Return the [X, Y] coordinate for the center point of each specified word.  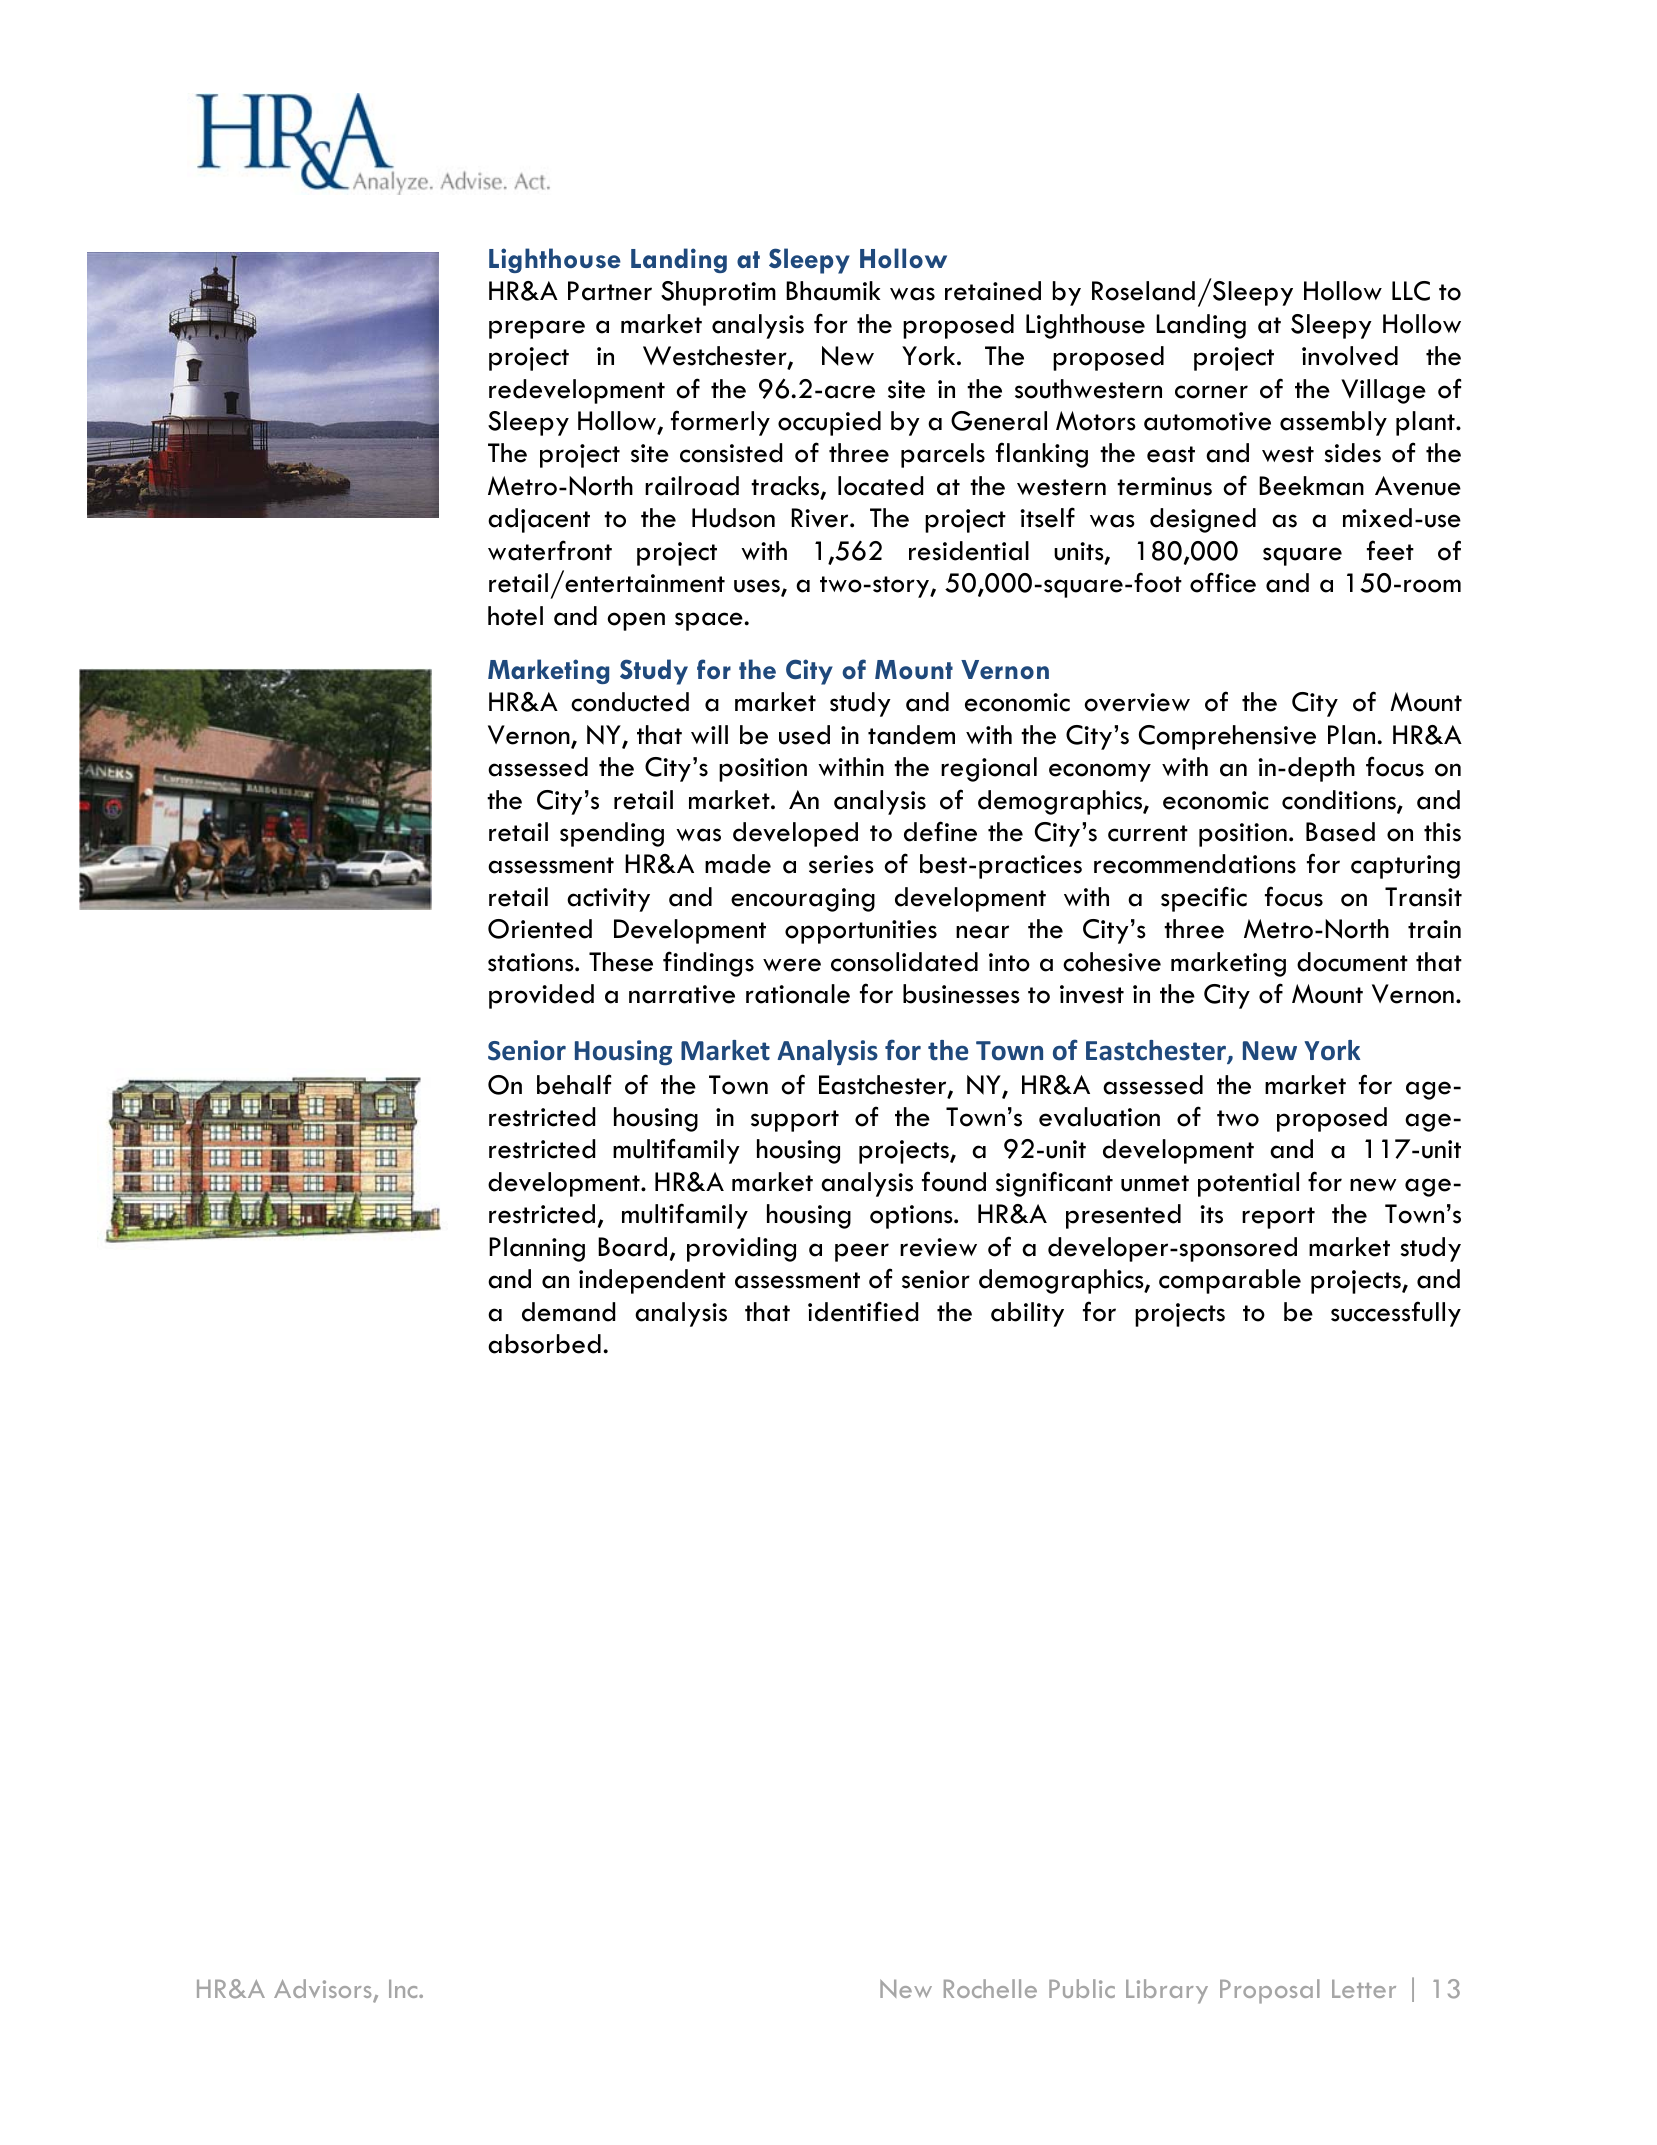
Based [1340, 832]
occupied [829, 423]
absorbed [544, 1344]
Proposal [1270, 1991]
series [841, 864]
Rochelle [990, 1988]
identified [863, 1311]
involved [1350, 356]
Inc [404, 1989]
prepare [537, 329]
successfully [1396, 1314]
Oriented [540, 929]
